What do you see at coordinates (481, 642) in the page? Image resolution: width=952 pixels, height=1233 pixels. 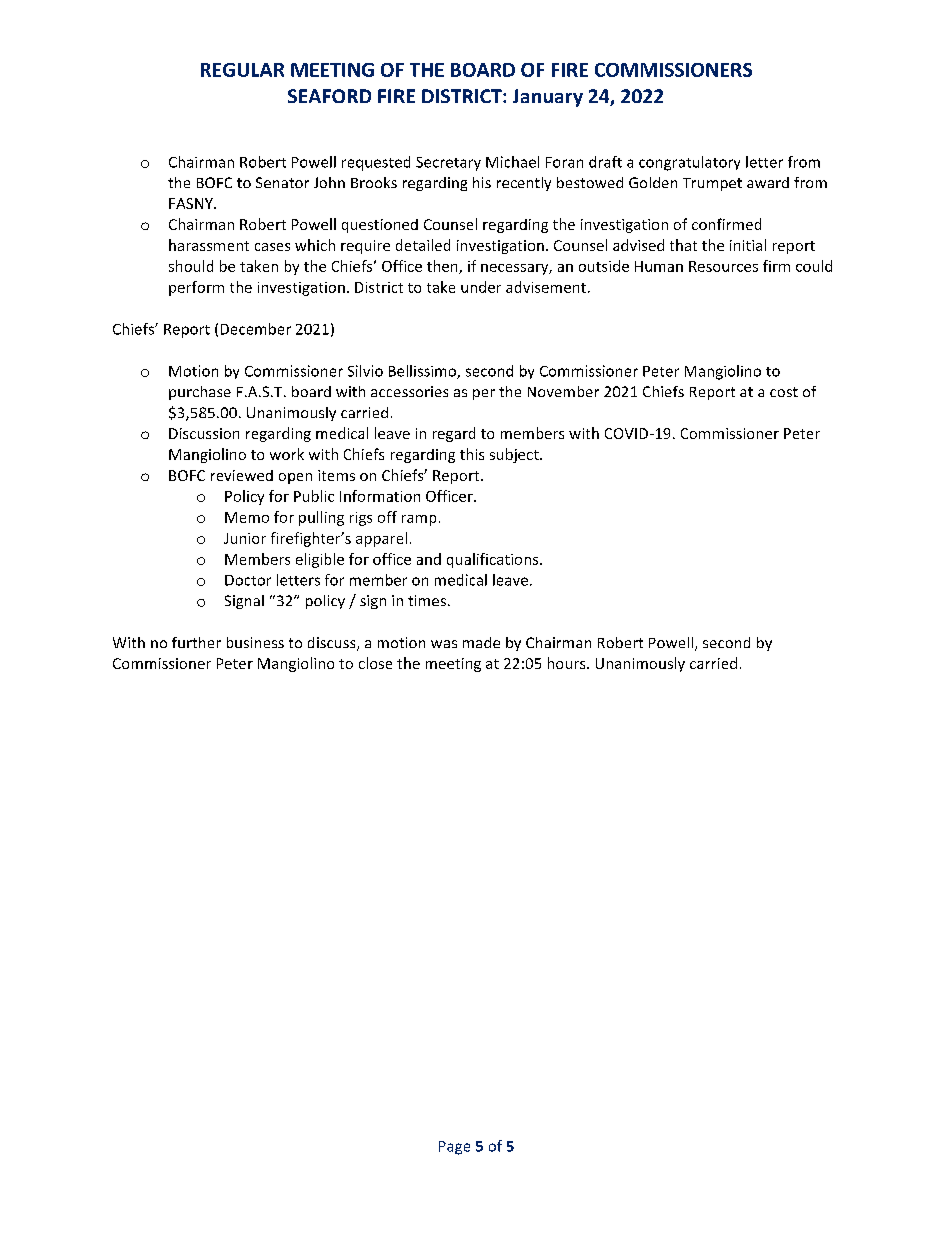 I see `made` at bounding box center [481, 642].
